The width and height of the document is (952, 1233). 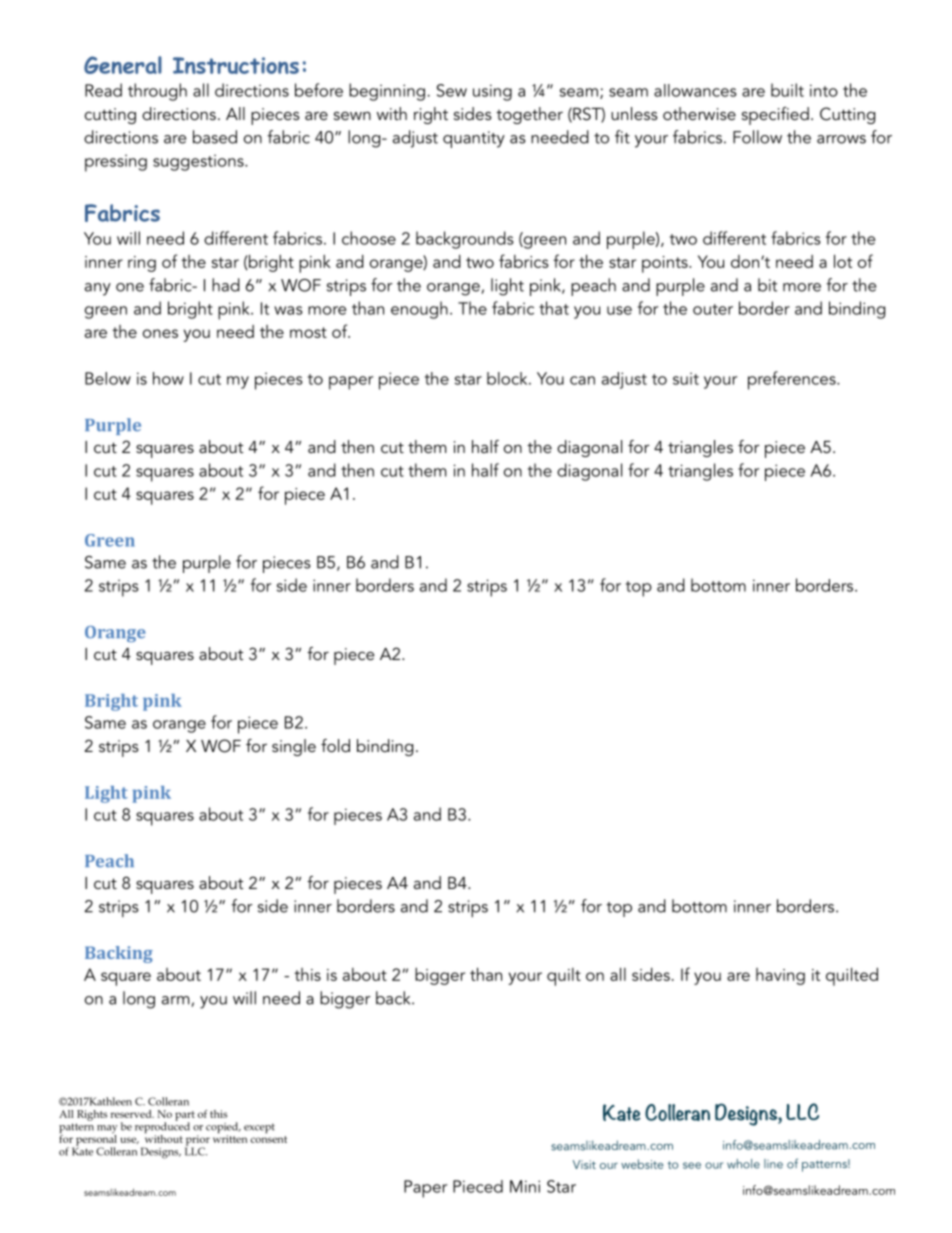 I want to click on Mini, so click(x=525, y=1186).
